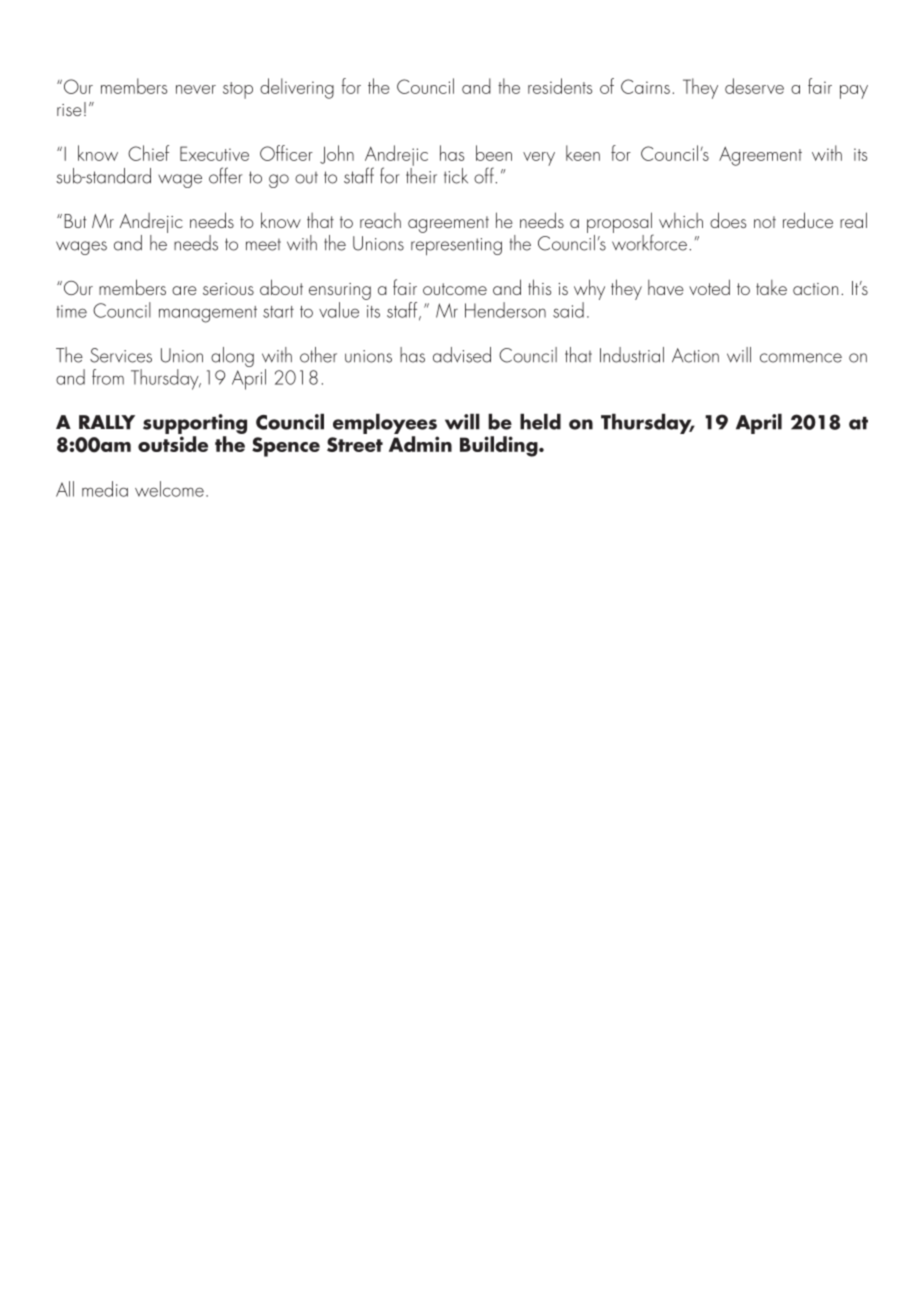 Image resolution: width=924 pixels, height=1308 pixels. Describe the element at coordinates (169, 489) in the screenshot. I see `welcome` at that location.
